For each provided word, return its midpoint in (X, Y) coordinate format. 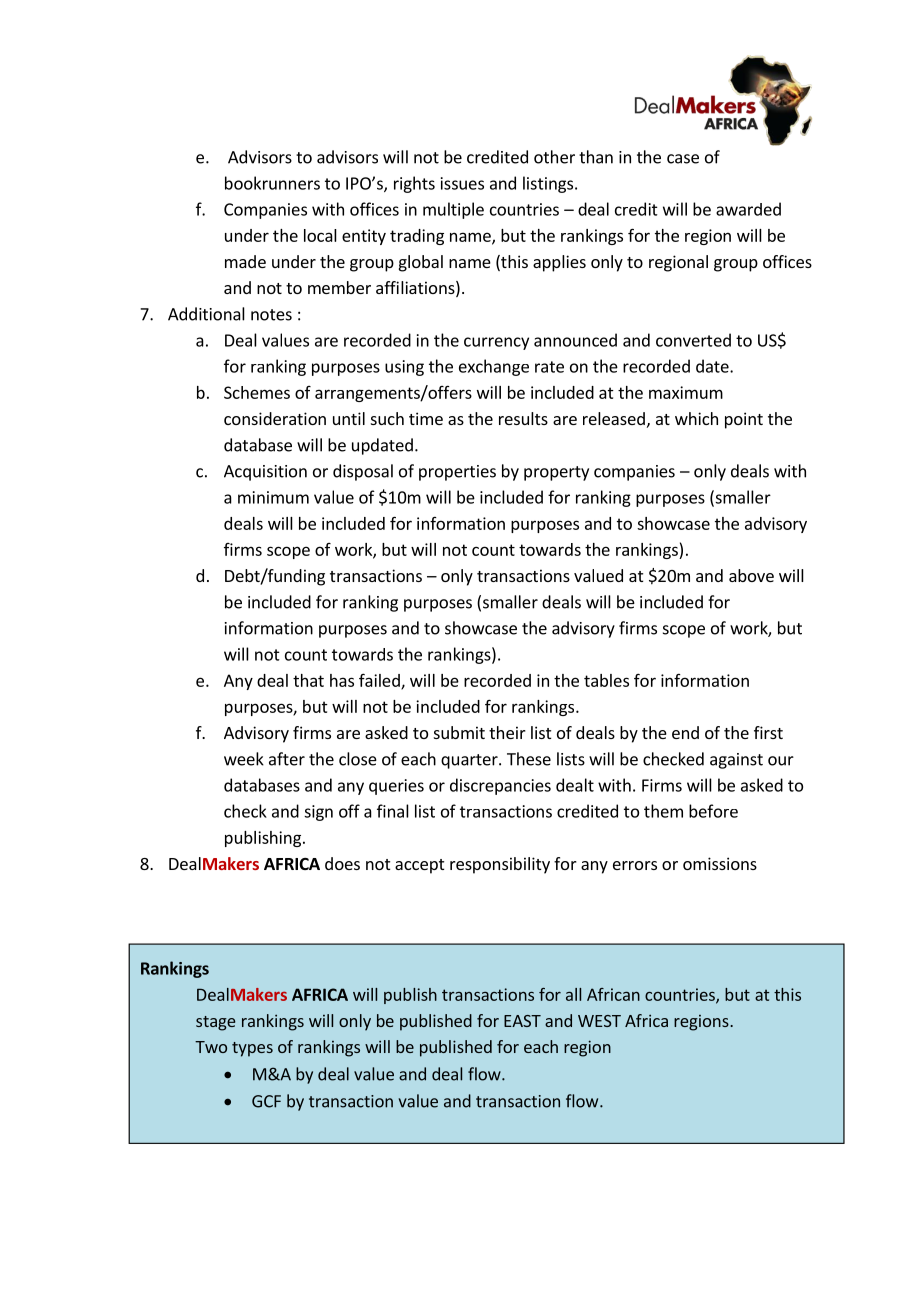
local (320, 235)
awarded (748, 209)
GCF (266, 1101)
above (751, 575)
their (507, 732)
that (308, 680)
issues (462, 183)
